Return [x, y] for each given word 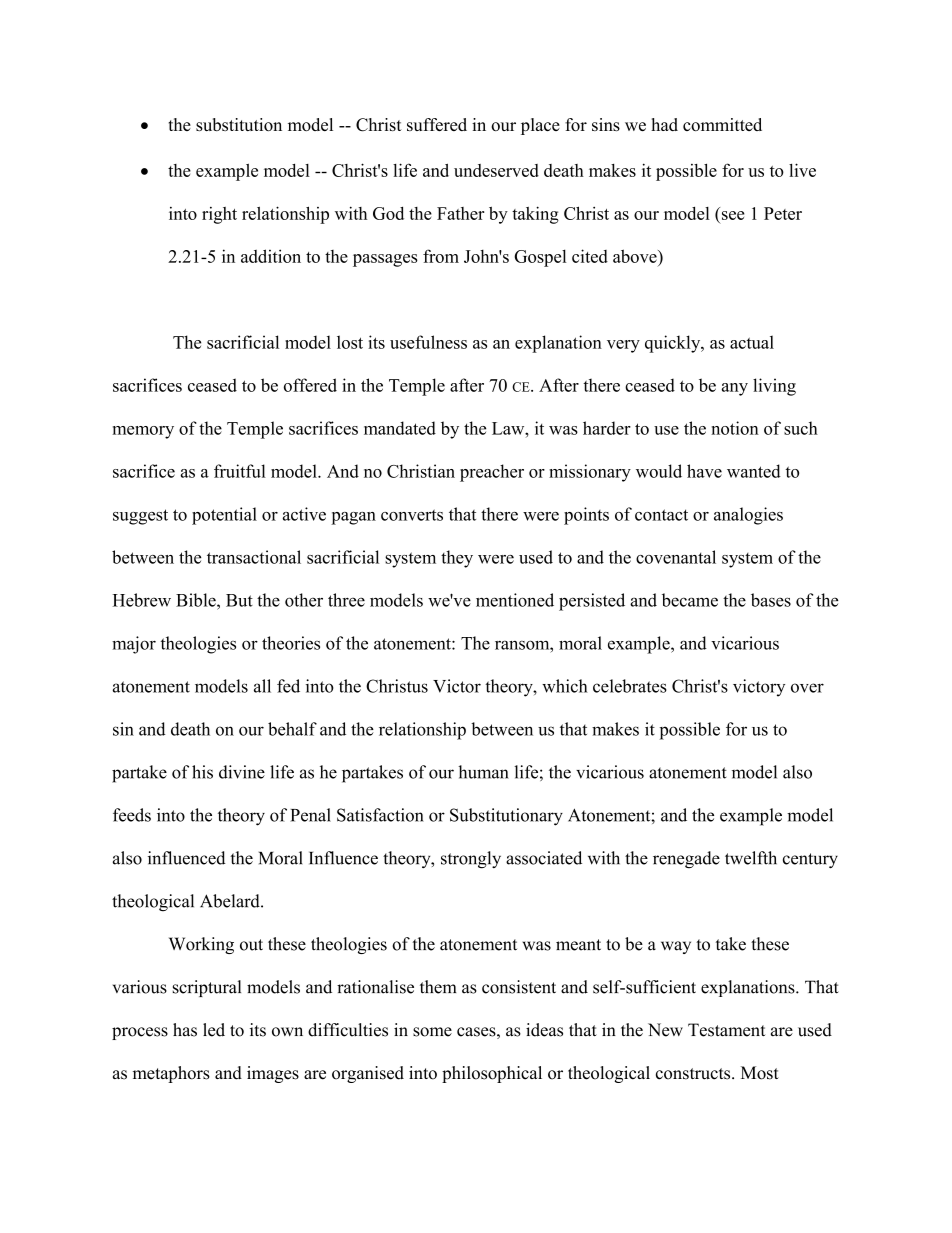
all [262, 686]
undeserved [496, 170]
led [214, 1030]
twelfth [751, 858]
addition [271, 256]
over [807, 688]
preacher [492, 473]
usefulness [428, 342]
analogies [748, 516]
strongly [471, 860]
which [565, 686]
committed [722, 124]
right [219, 215]
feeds [132, 815]
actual [752, 342]
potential [224, 516]
